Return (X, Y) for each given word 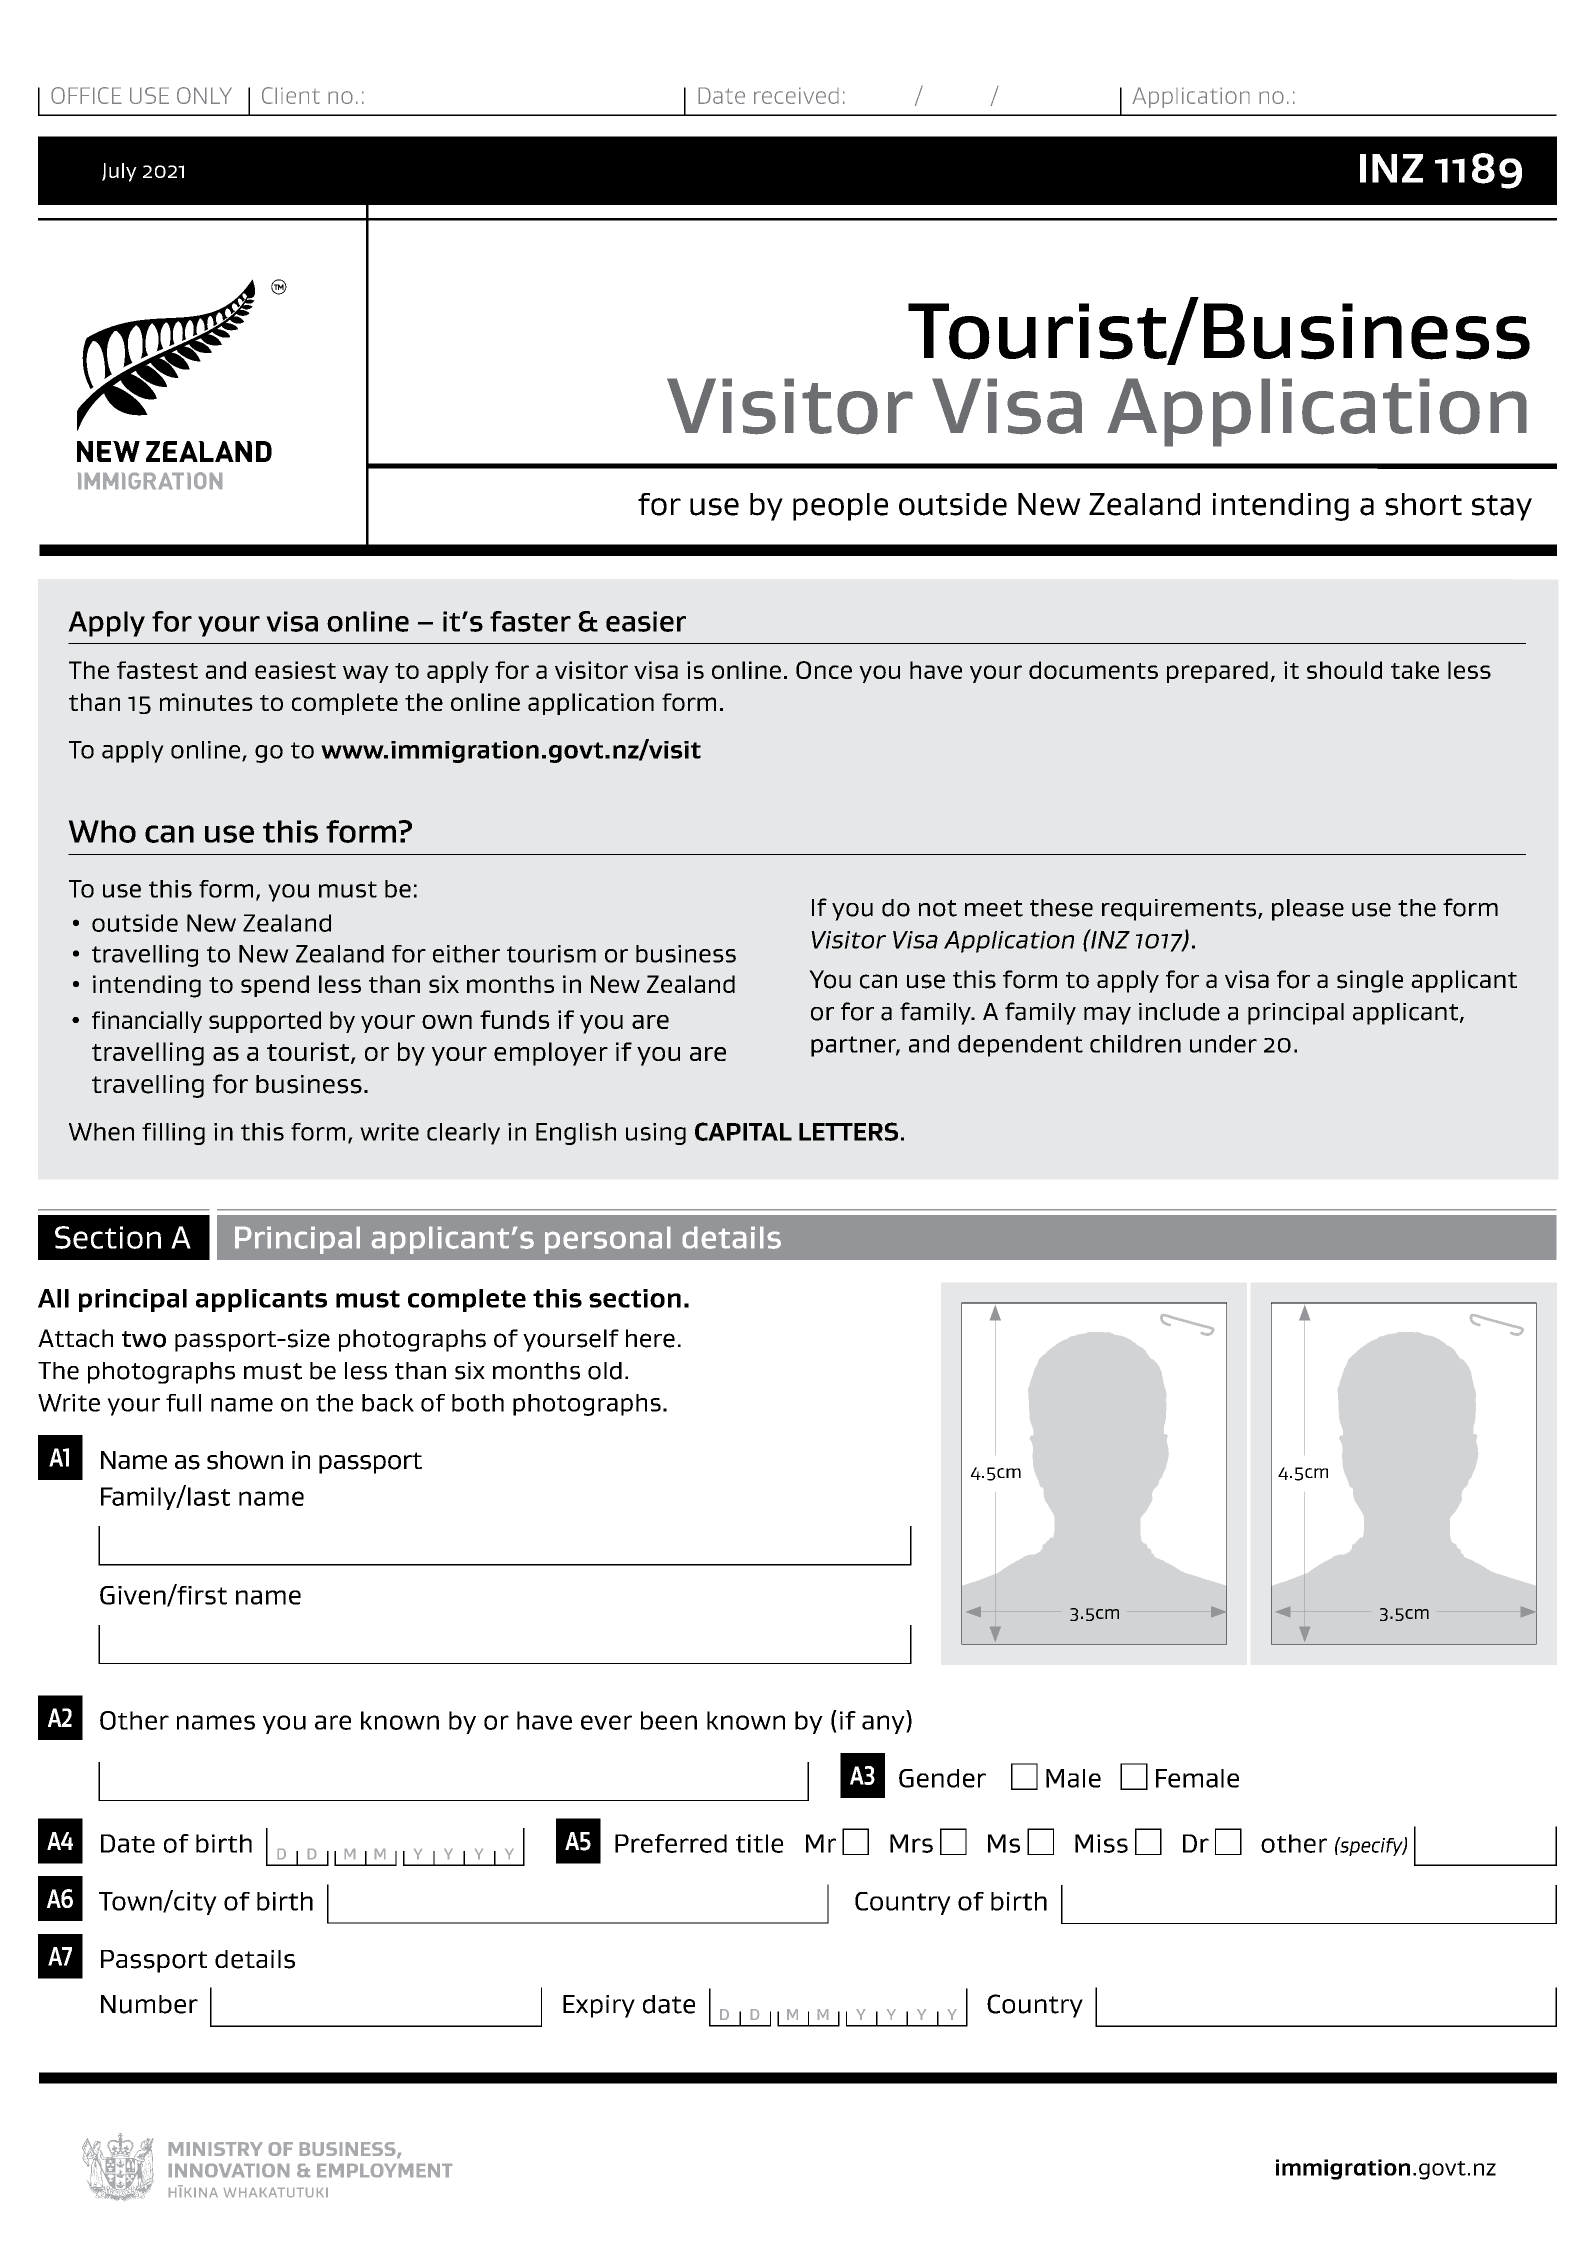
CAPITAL (743, 1131)
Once (824, 670)
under (1223, 1044)
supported (265, 1022)
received (796, 95)
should (1344, 670)
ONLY (204, 95)
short (1423, 504)
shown (245, 1460)
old (605, 1371)
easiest (295, 670)
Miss (1101, 1843)
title (759, 1843)
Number (149, 2004)
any (884, 1724)
